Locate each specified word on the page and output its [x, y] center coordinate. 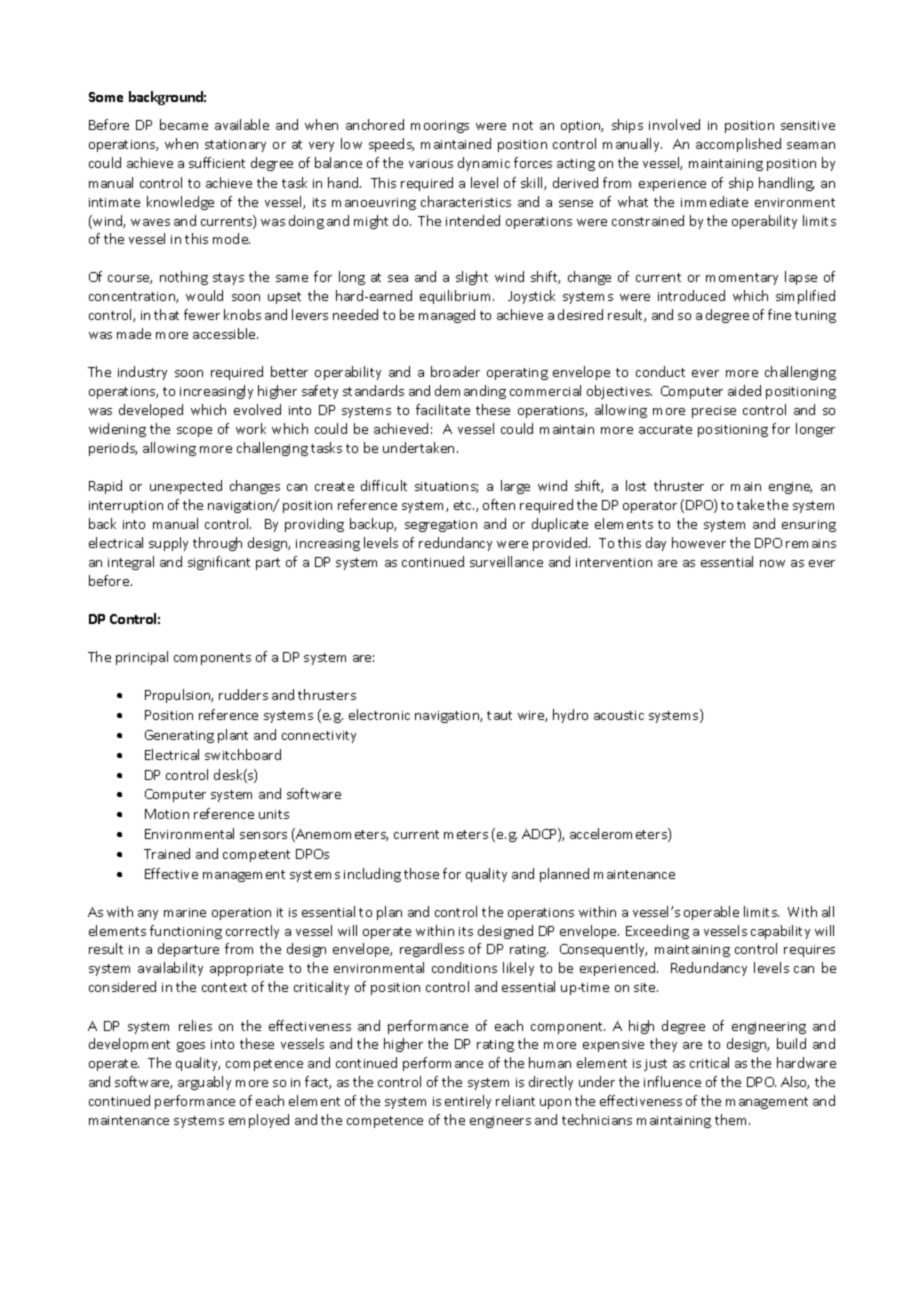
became [184, 124]
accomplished [738, 145]
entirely [468, 1102]
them [732, 1119]
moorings [440, 127]
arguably [204, 1083]
